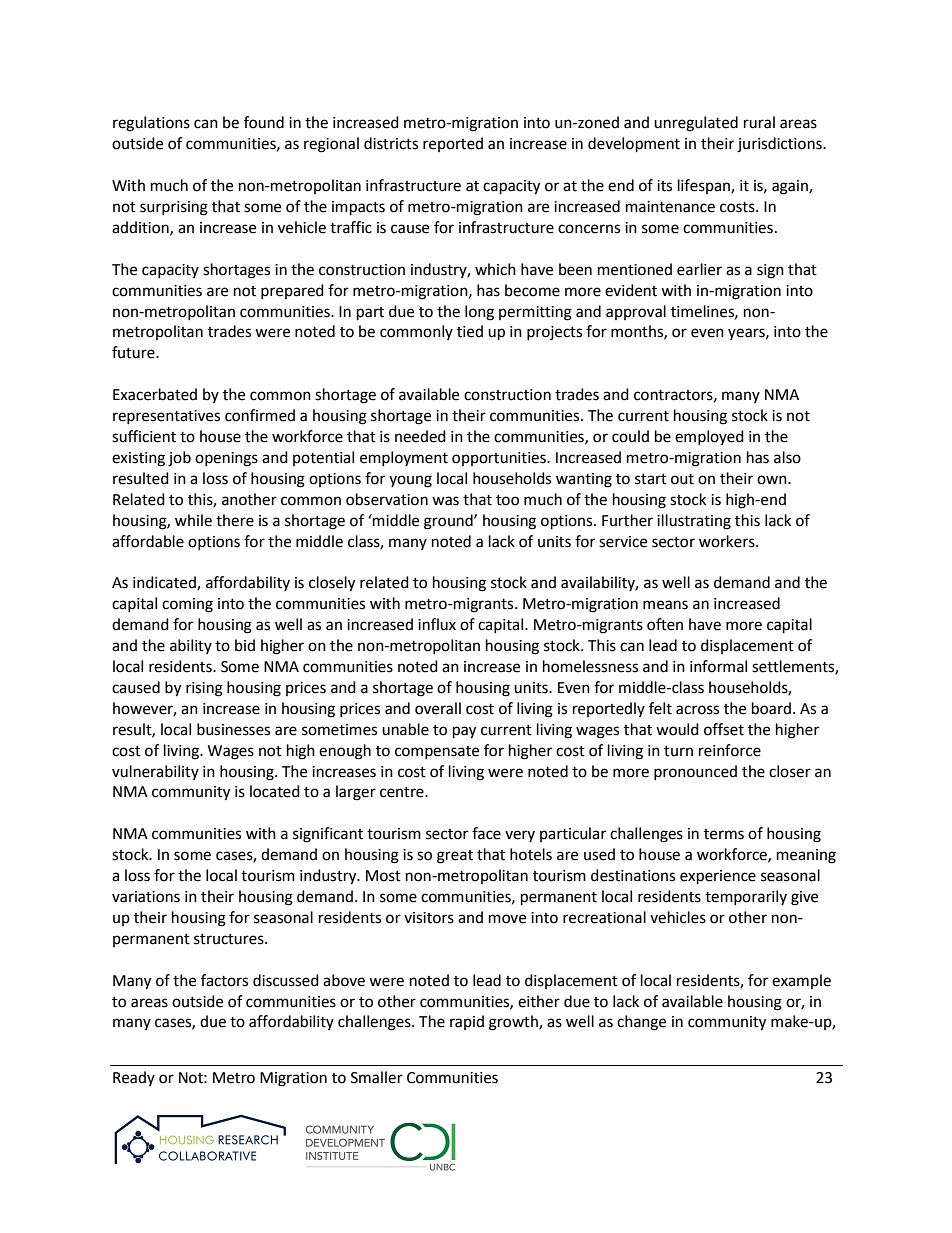  What do you see at coordinates (391, 143) in the image?
I see `districts` at bounding box center [391, 143].
